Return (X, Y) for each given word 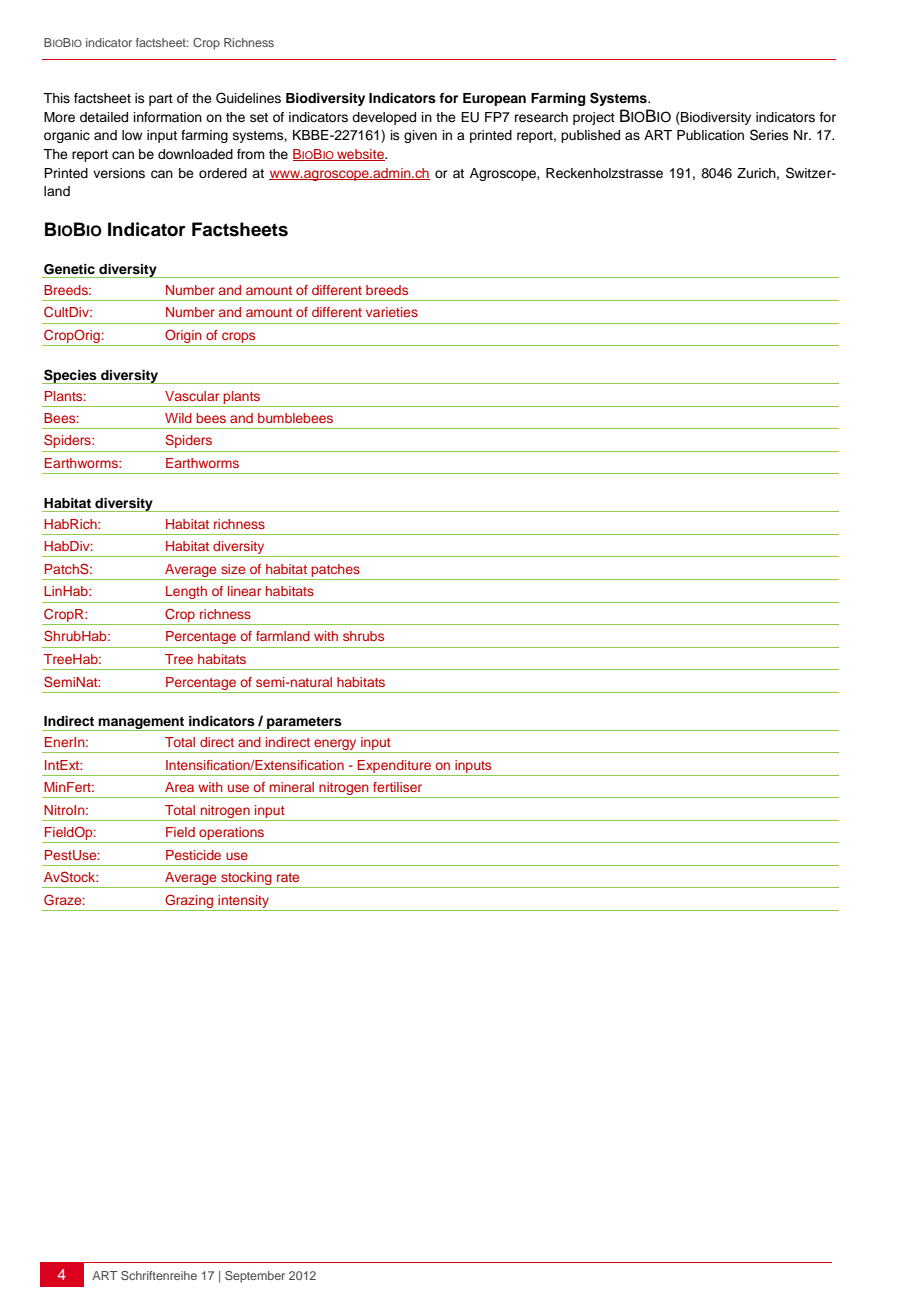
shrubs (363, 636)
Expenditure (394, 766)
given (420, 136)
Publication (710, 135)
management (142, 724)
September (255, 1277)
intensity (243, 901)
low (132, 135)
